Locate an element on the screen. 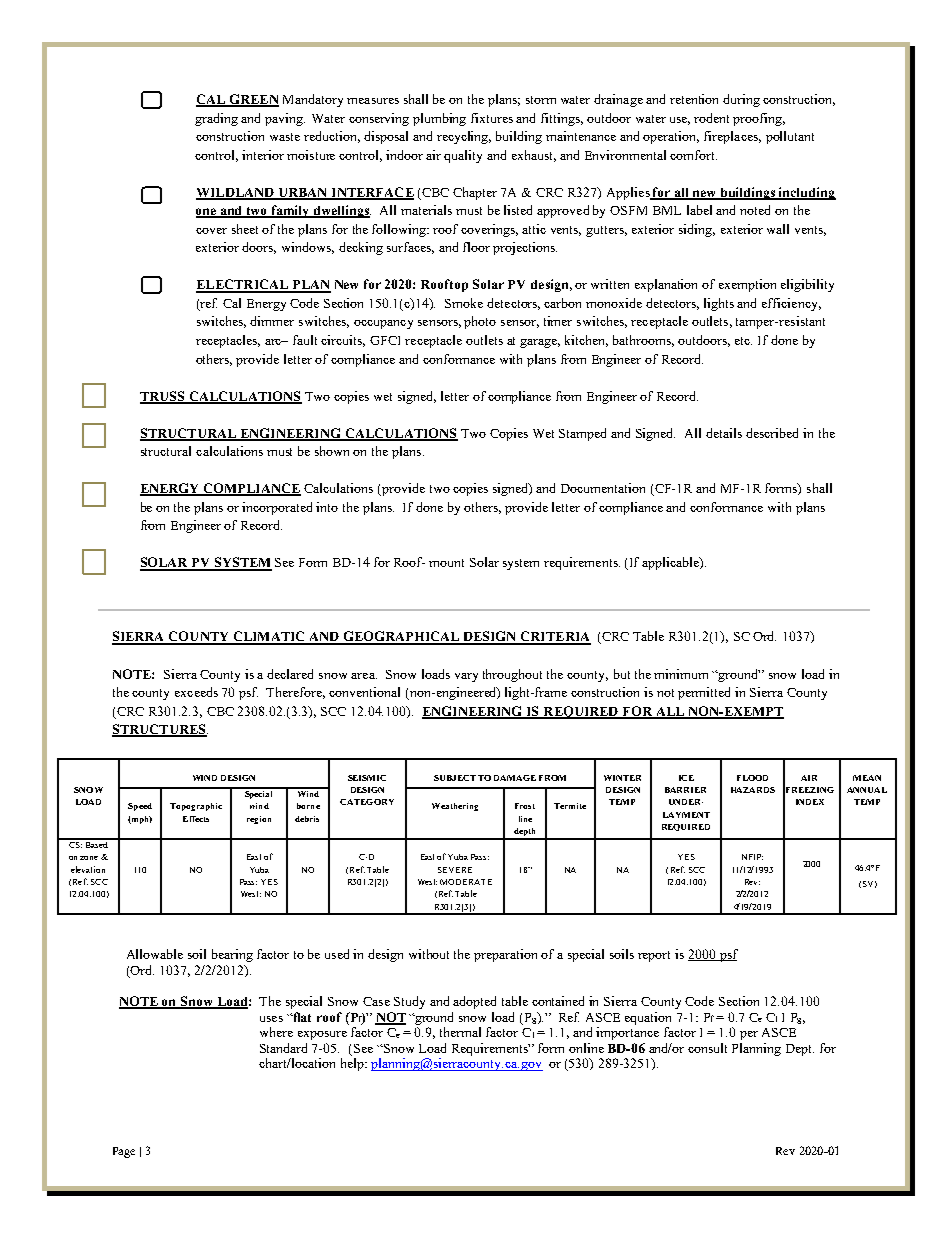 The height and width of the screenshot is (1233, 952). pollutant is located at coordinates (790, 137).
